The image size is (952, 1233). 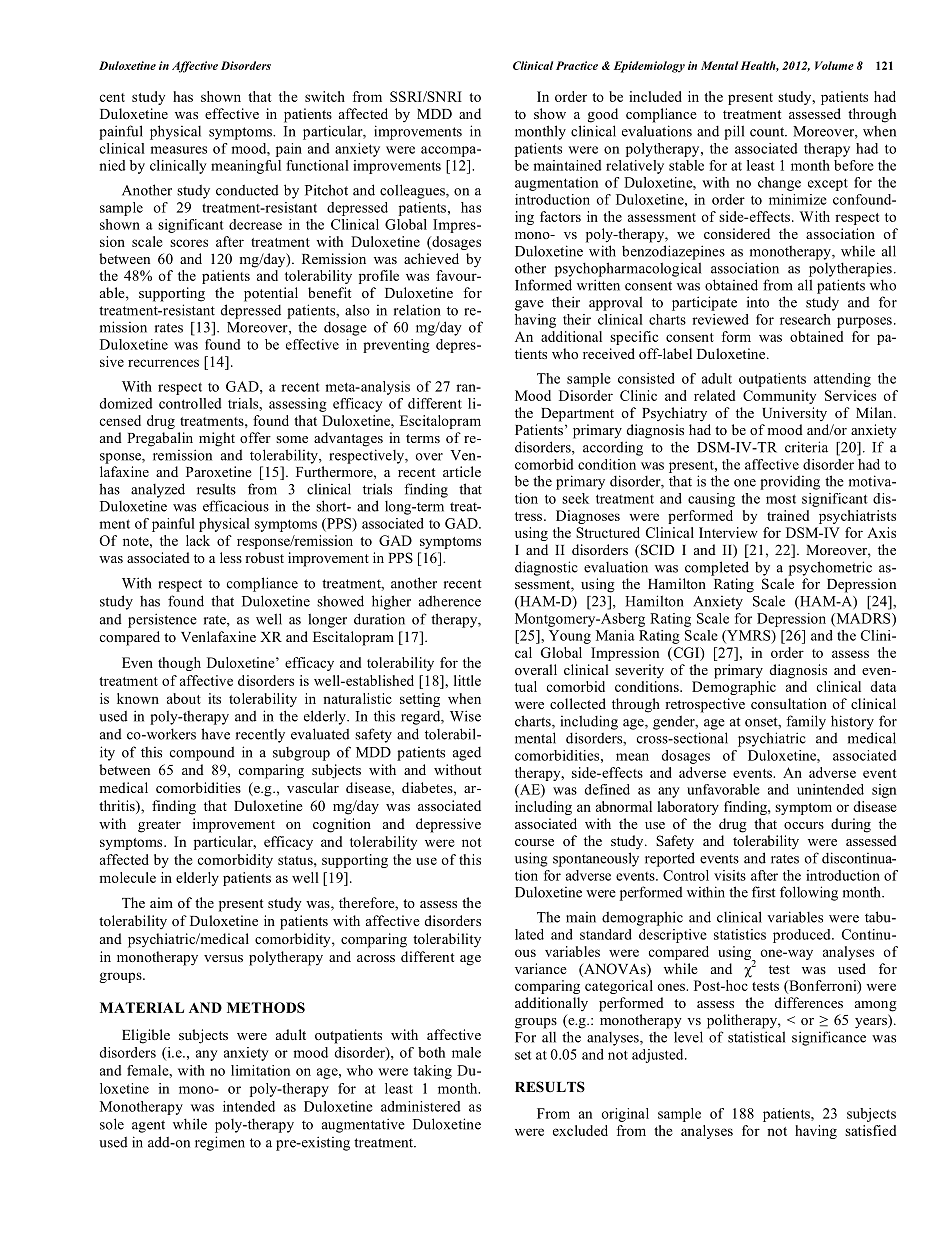 I want to click on measures, so click(x=178, y=150).
